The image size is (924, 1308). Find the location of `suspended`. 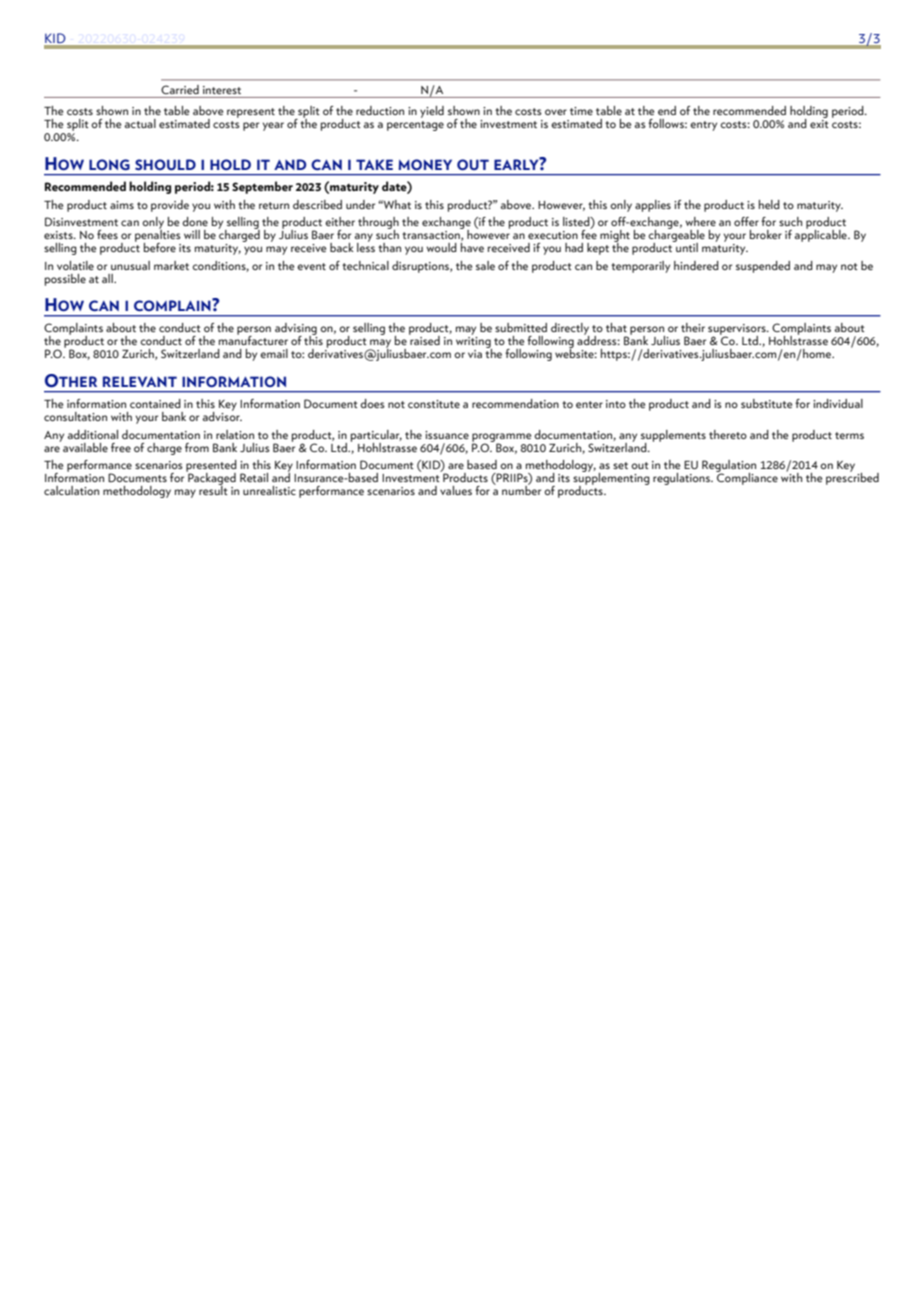

suspended is located at coordinates (763, 267).
